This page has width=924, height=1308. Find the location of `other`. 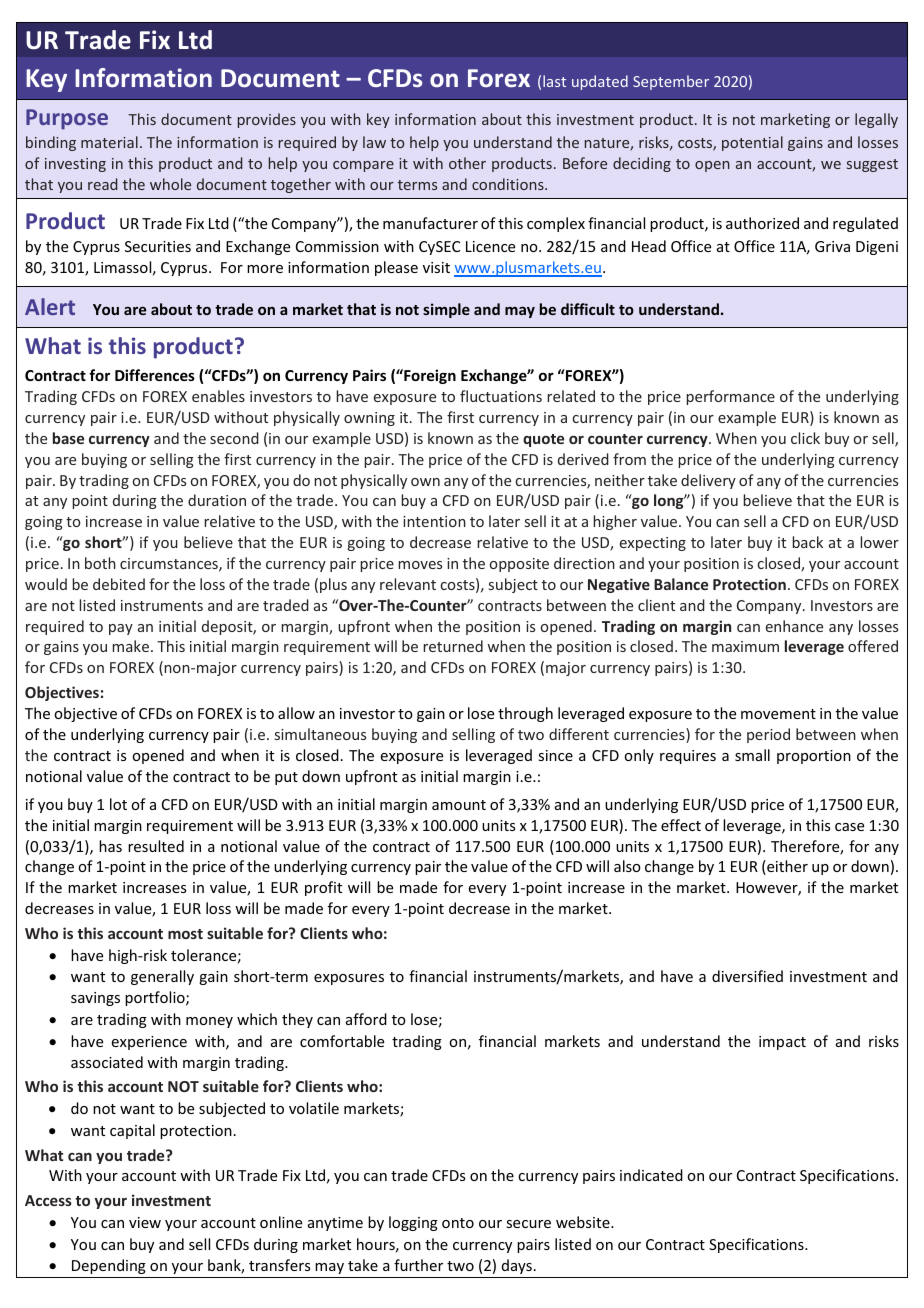

other is located at coordinates (467, 163).
